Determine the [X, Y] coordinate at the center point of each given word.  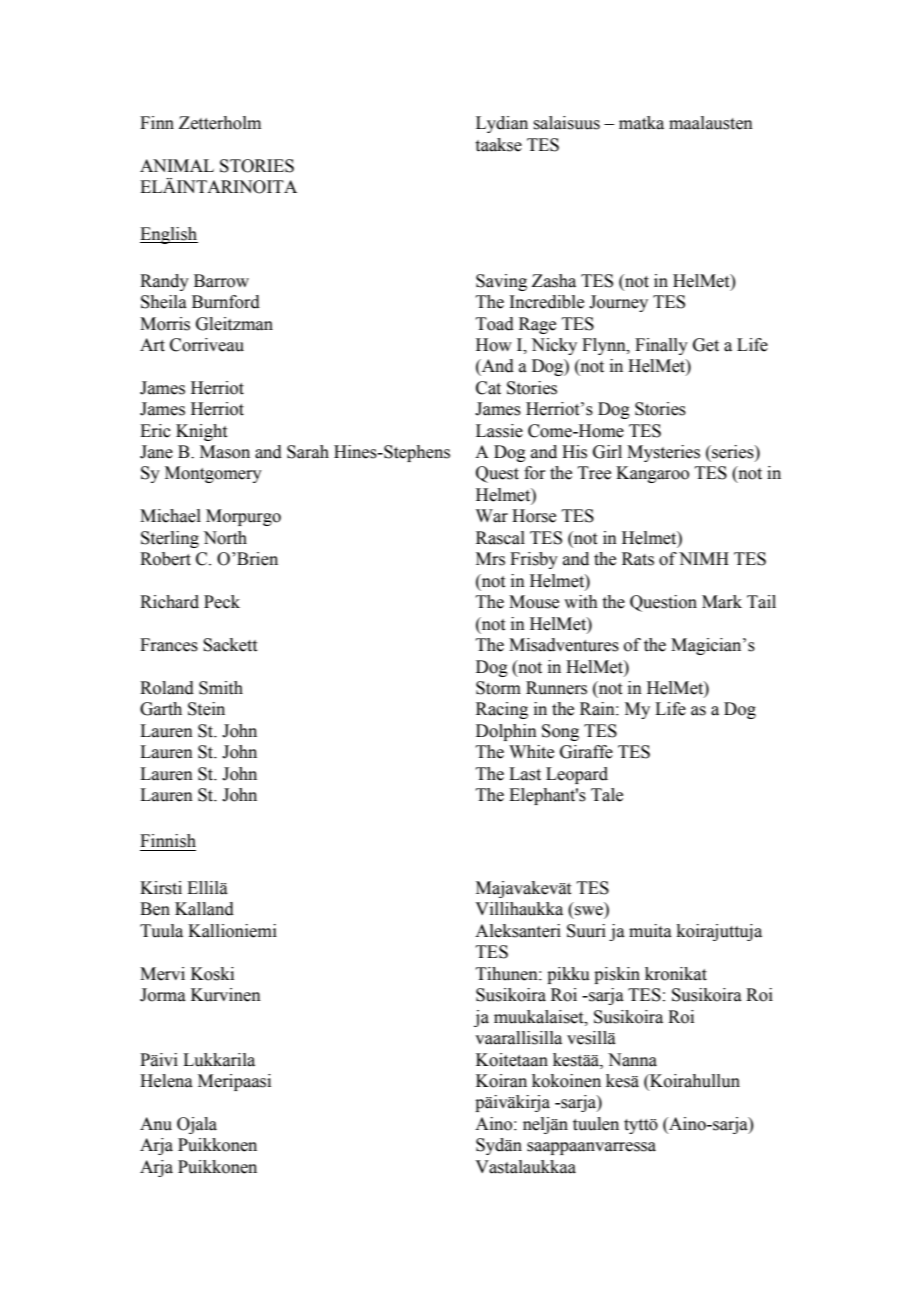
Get [706, 345]
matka [641, 123]
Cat [488, 388]
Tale [607, 795]
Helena [166, 1081]
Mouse [534, 602]
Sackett [230, 645]
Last [525, 774]
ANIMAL [177, 165]
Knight [201, 432]
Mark [722, 602]
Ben [155, 909]
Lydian [502, 124]
